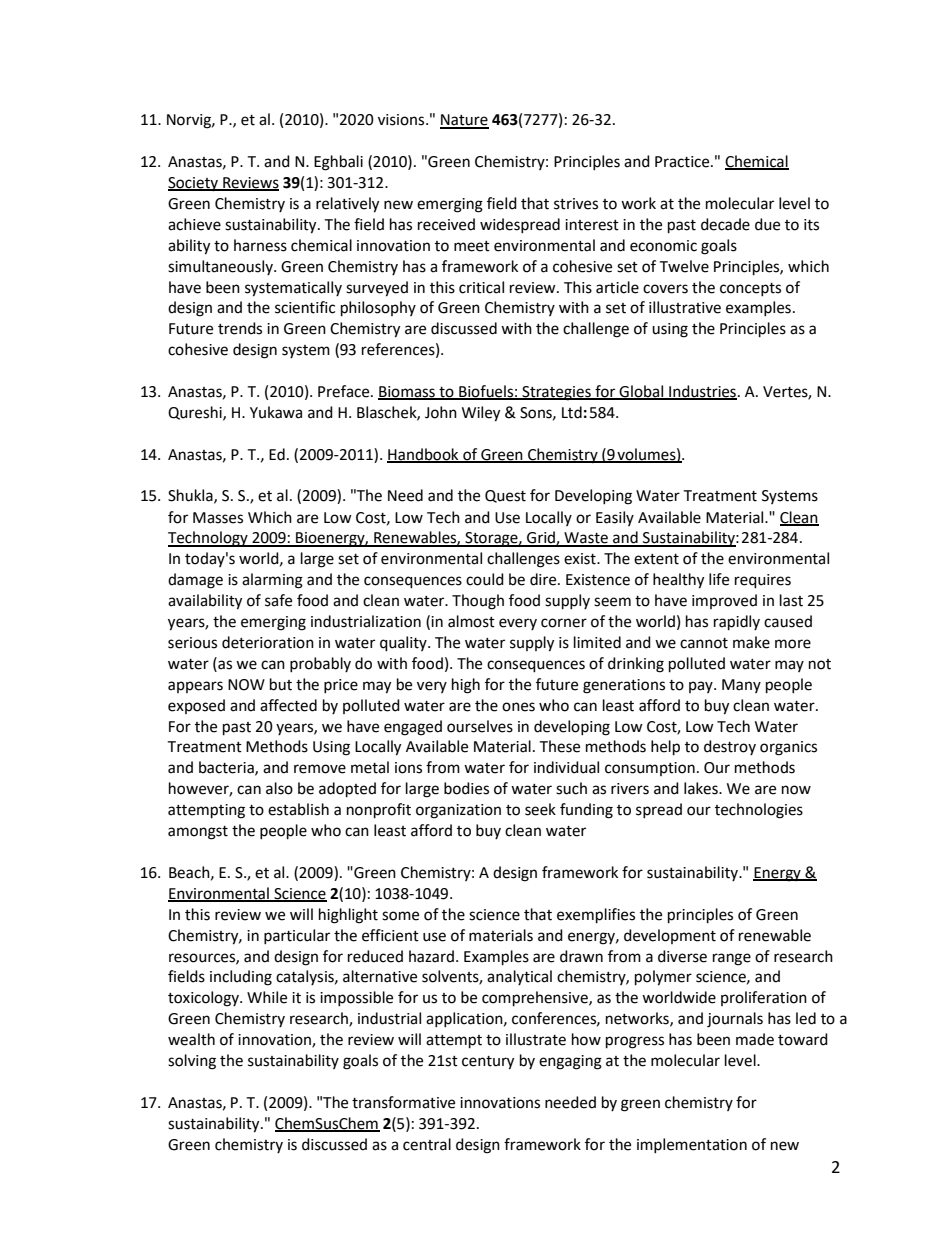  Describe the element at coordinates (702, 392) in the page. I see `Industries` at that location.
